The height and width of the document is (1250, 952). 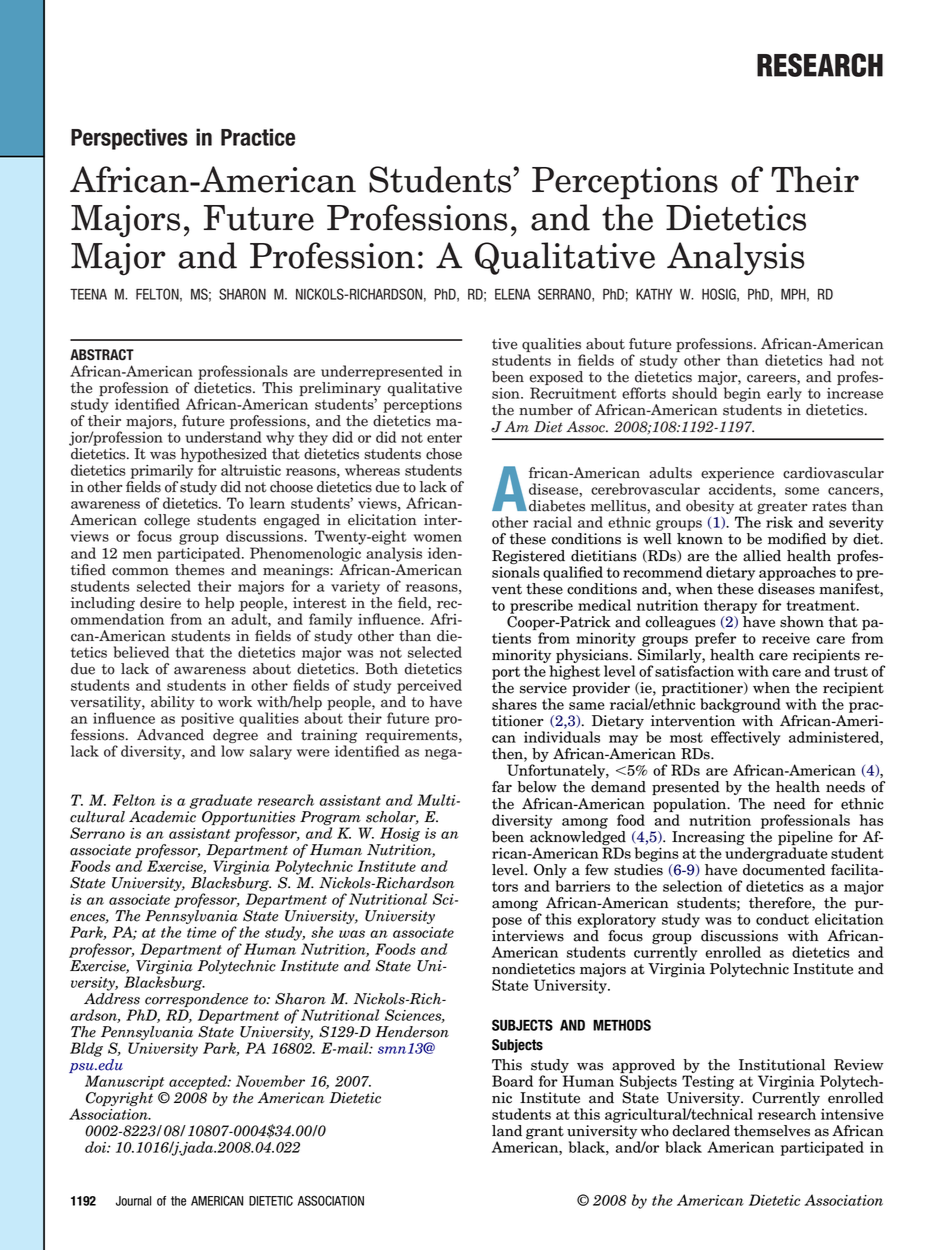 I want to click on time, so click(x=201, y=932).
